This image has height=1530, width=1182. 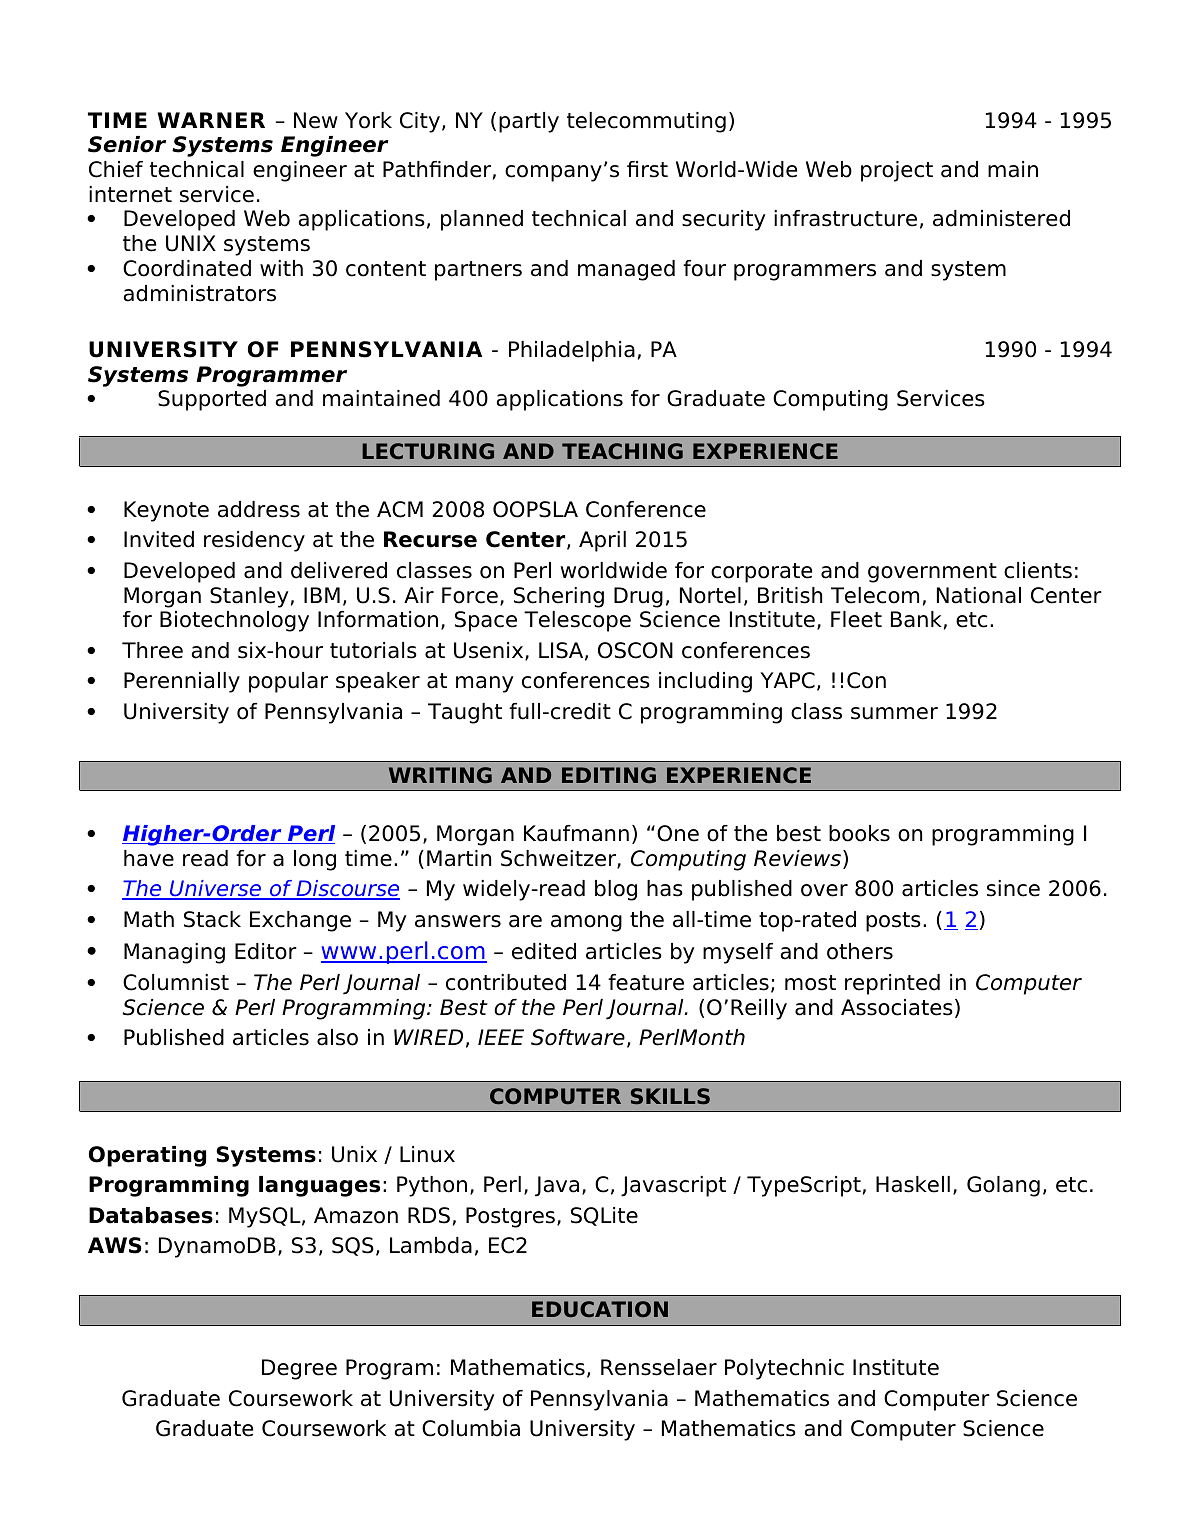 What do you see at coordinates (913, 1184) in the image?
I see `Haskell` at bounding box center [913, 1184].
